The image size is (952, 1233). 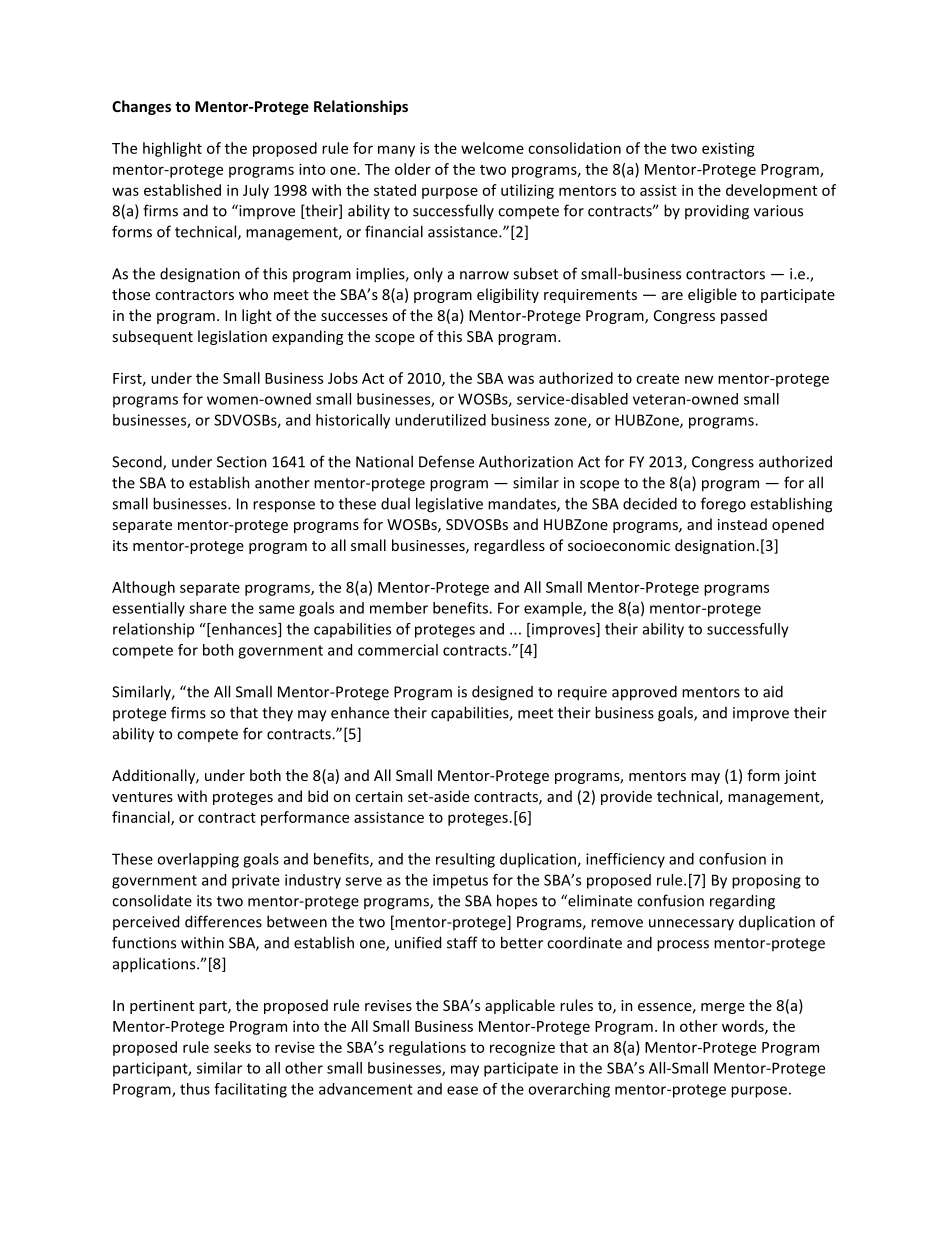 I want to click on instead, so click(x=742, y=524).
